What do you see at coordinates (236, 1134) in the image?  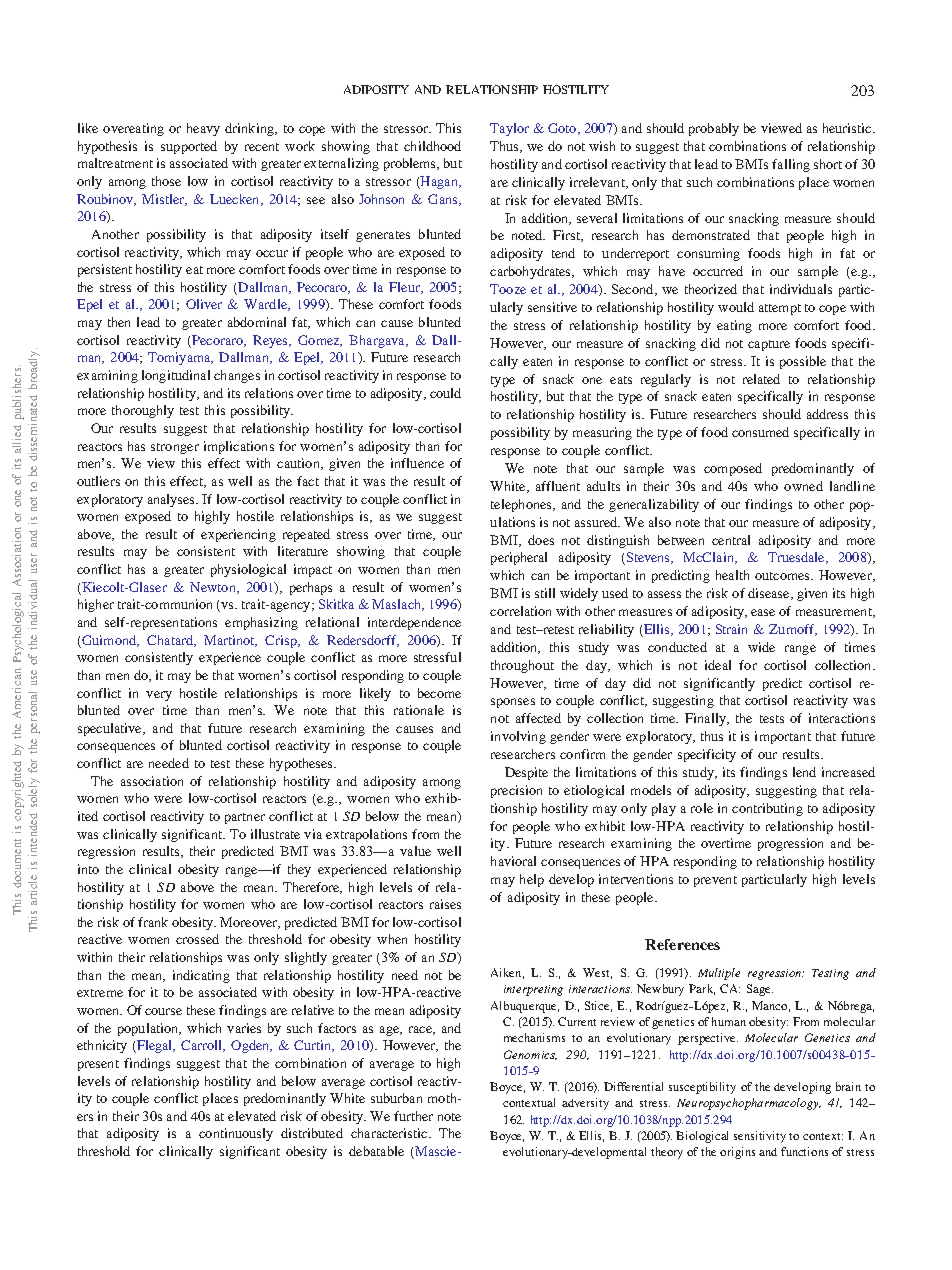 I see `continuously` at bounding box center [236, 1134].
